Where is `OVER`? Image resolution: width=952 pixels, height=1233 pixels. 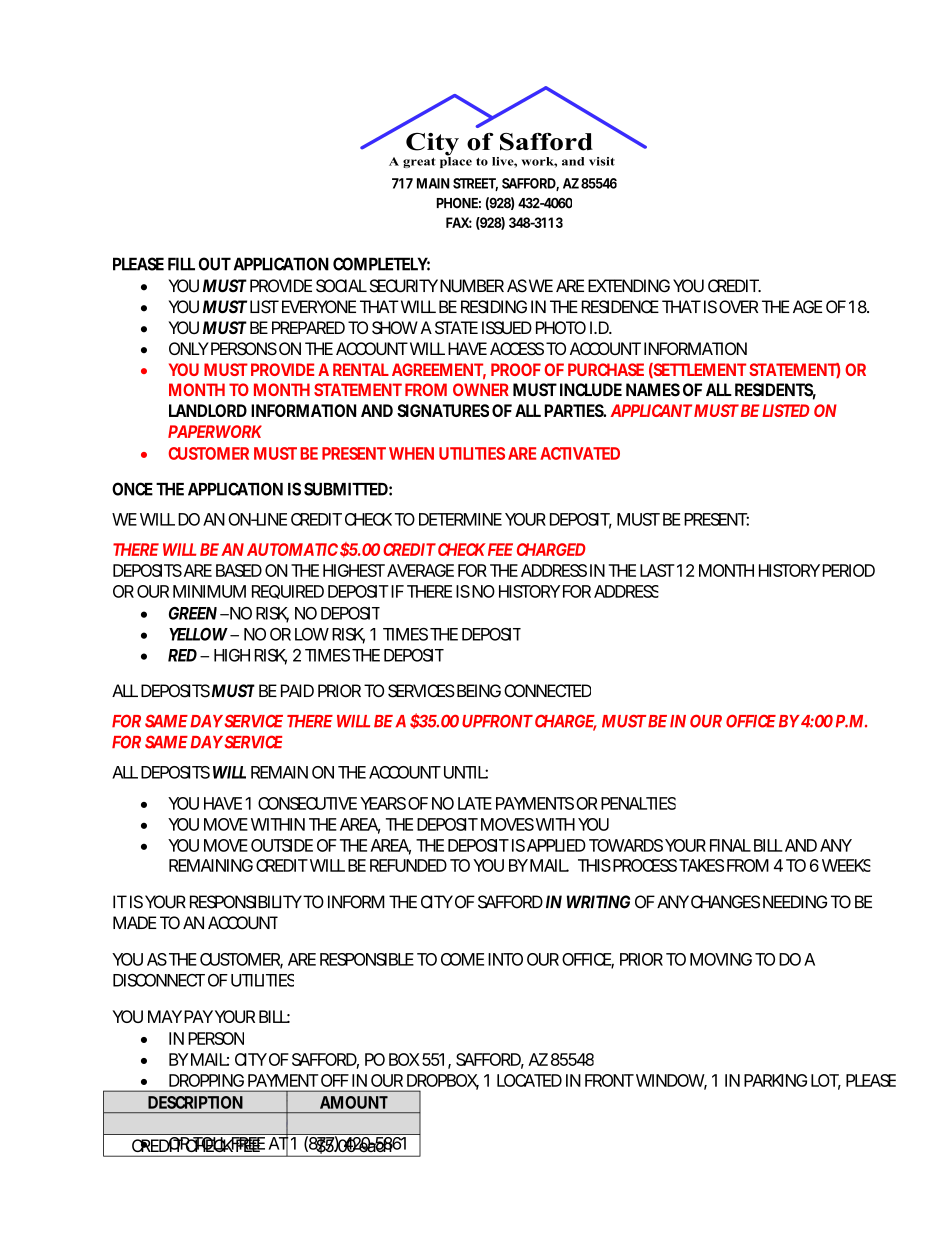
OVER is located at coordinates (738, 307).
